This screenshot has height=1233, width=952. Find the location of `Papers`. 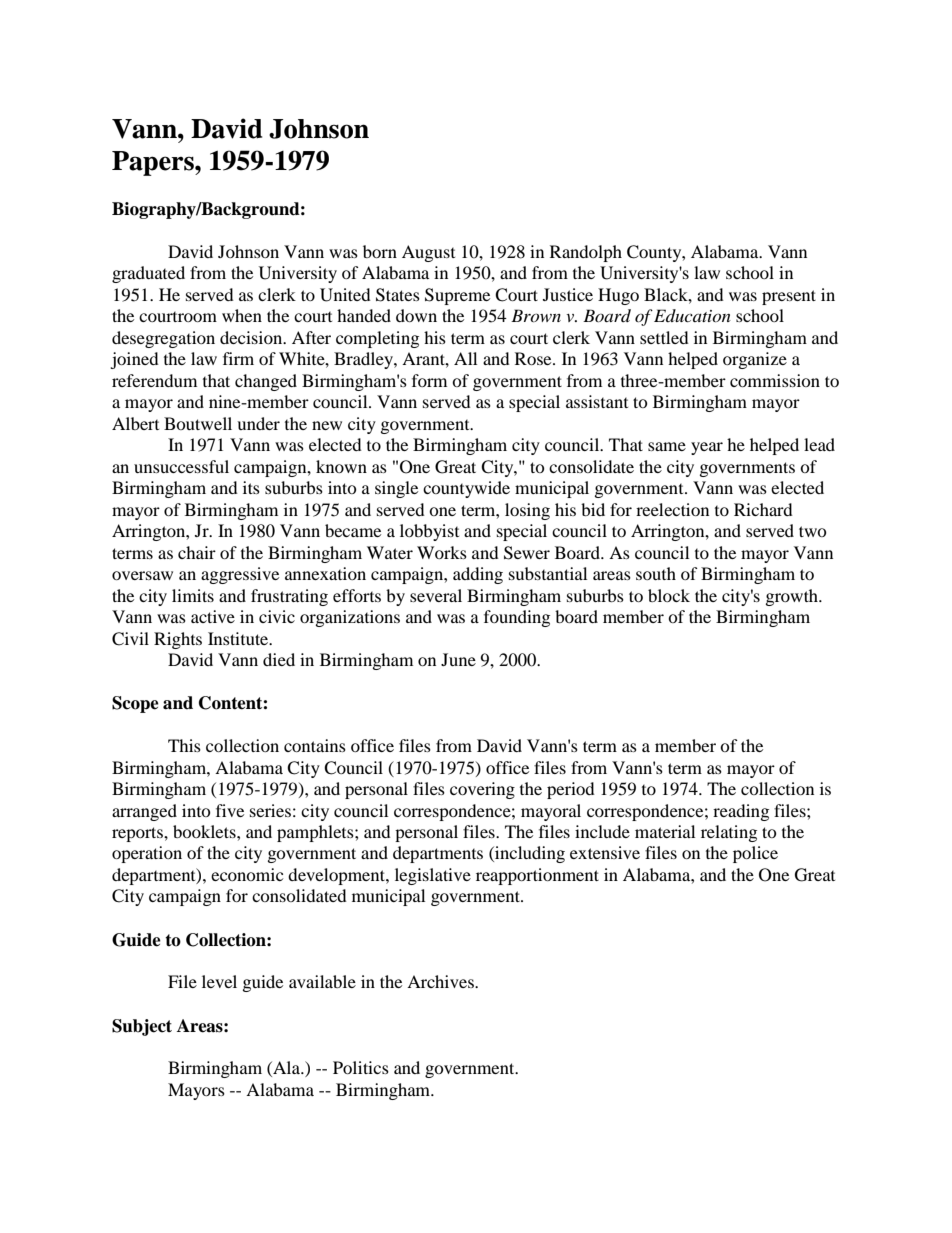

Papers is located at coordinates (154, 163).
